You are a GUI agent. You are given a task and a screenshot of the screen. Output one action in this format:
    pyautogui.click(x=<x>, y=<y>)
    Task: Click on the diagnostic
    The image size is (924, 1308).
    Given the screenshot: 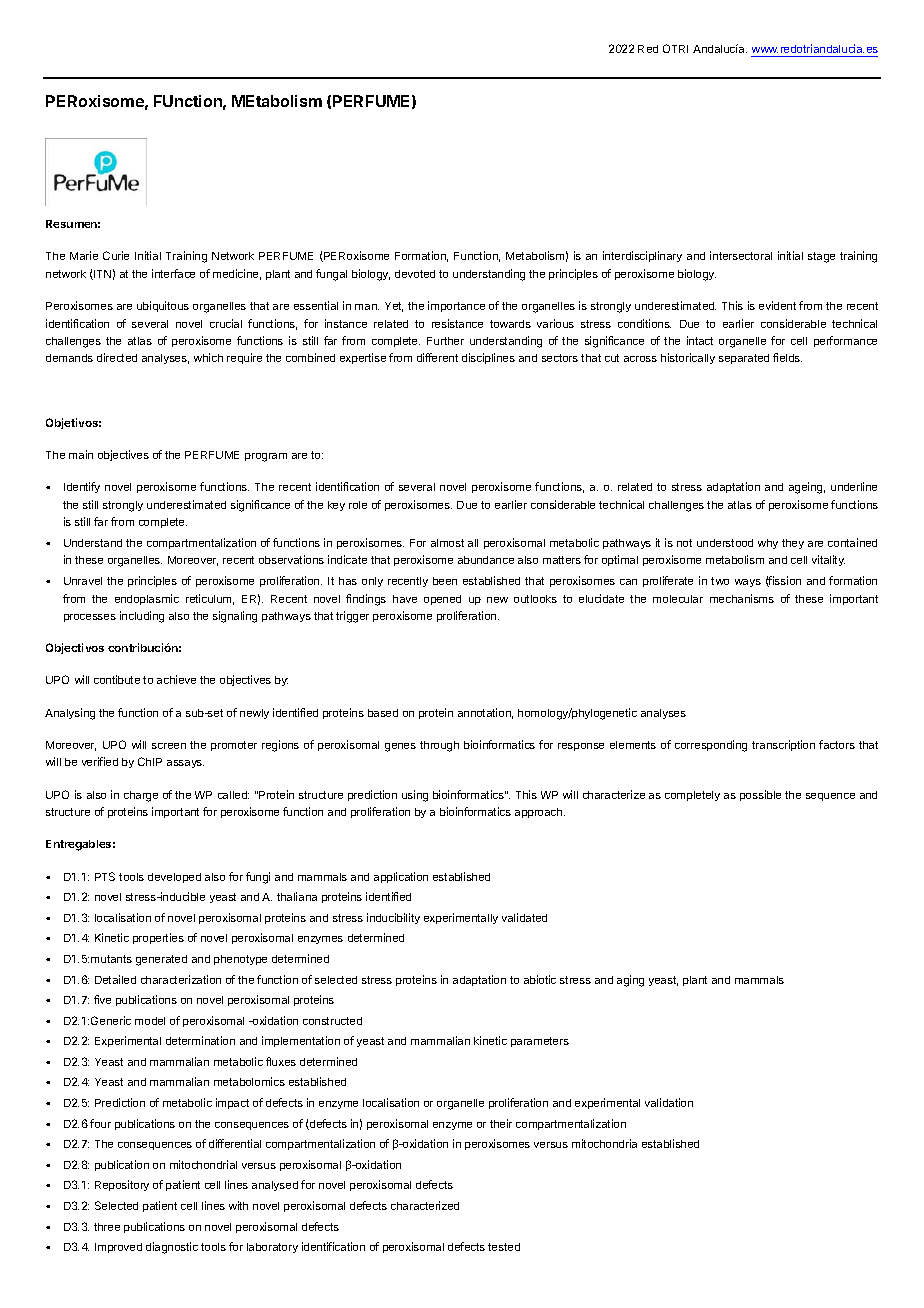 What is the action you would take?
    pyautogui.click(x=172, y=1248)
